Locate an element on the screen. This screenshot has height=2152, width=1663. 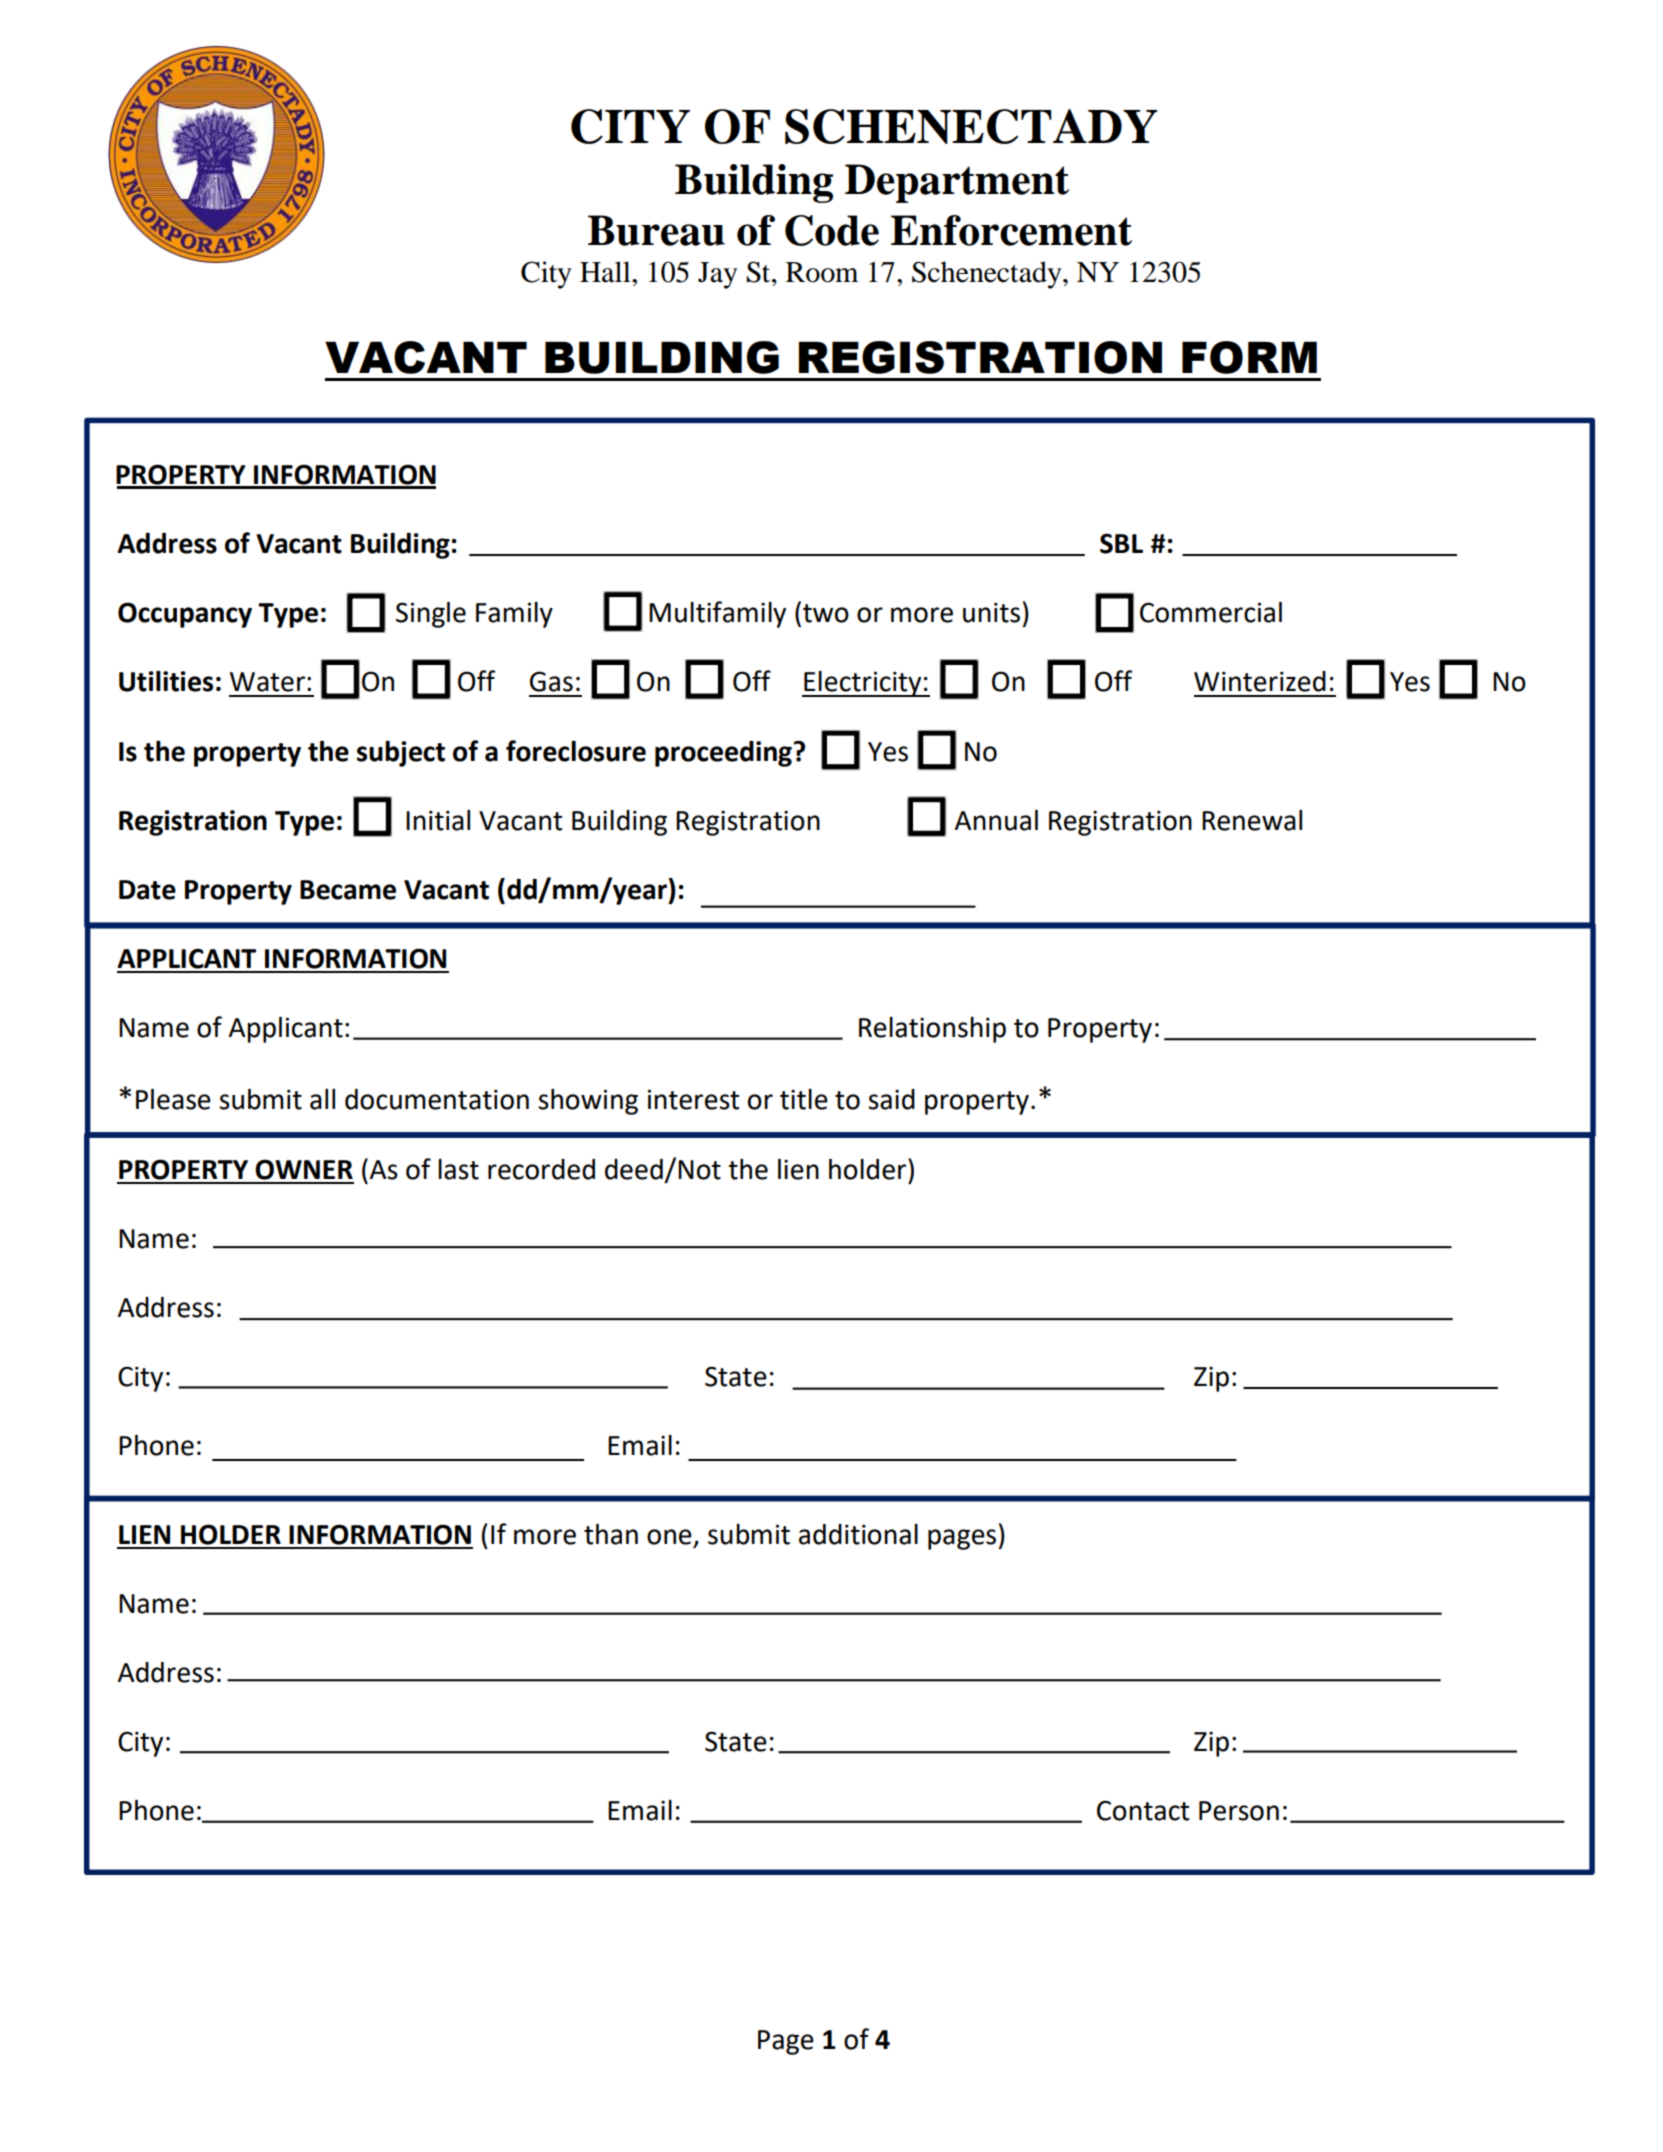
Became is located at coordinates (348, 890).
